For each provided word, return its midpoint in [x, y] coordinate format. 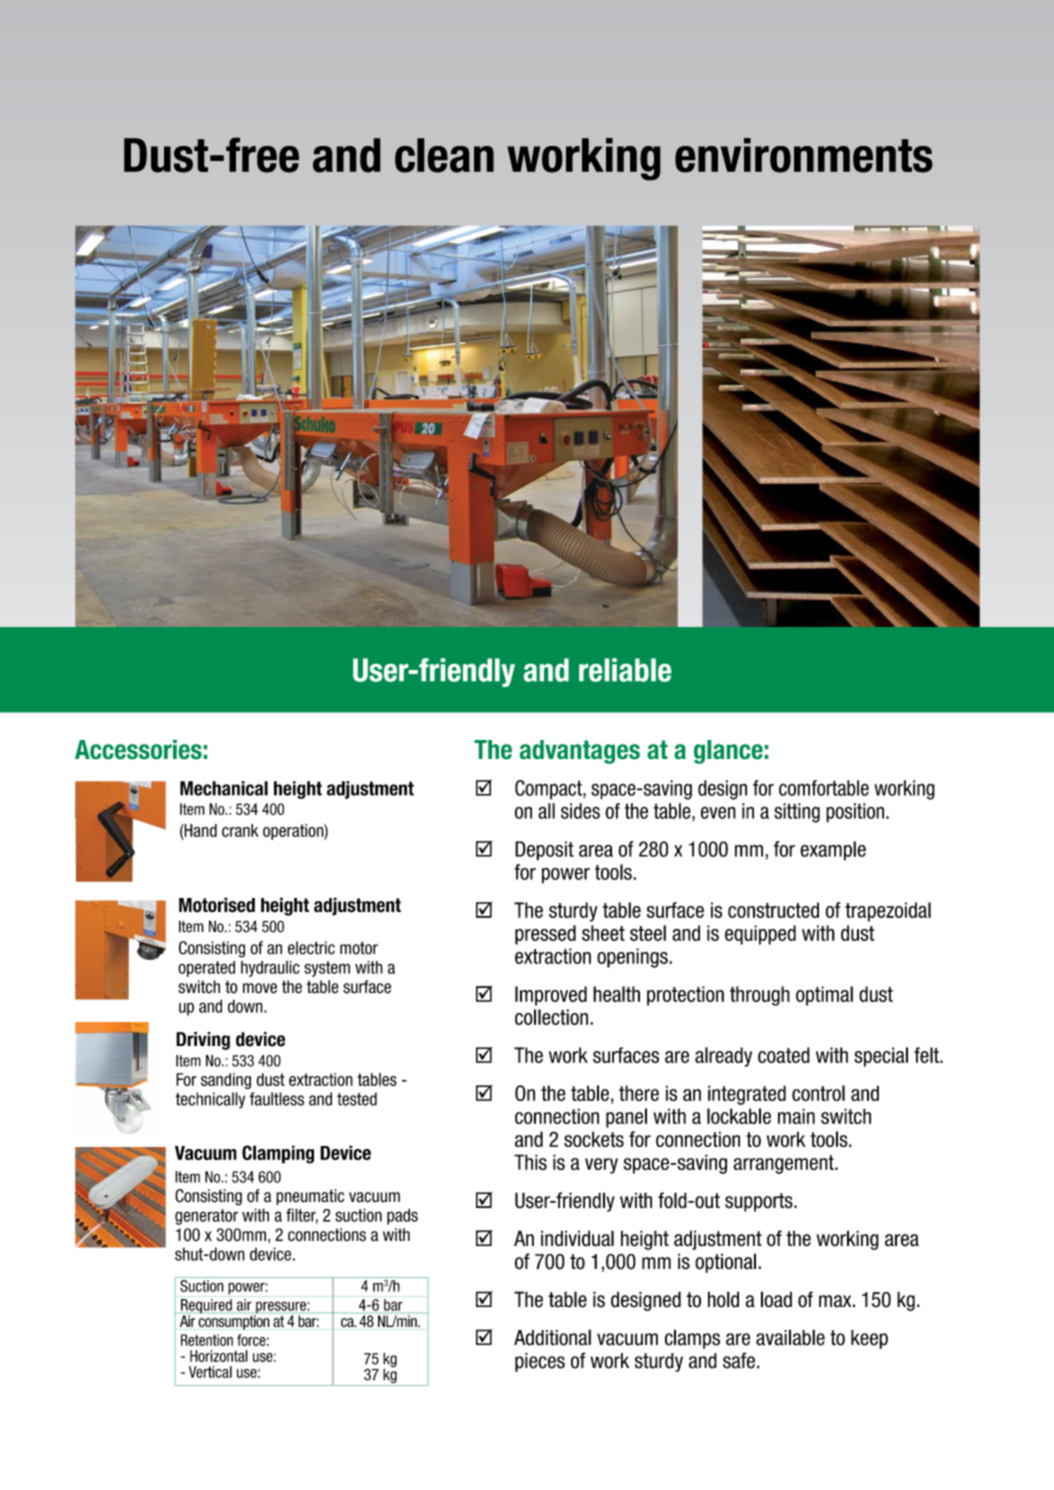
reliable [625, 670]
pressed [545, 935]
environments [804, 155]
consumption [234, 1321]
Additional [552, 1337]
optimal [824, 996]
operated [206, 969]
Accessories [138, 749]
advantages [580, 752]
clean [444, 155]
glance [728, 752]
